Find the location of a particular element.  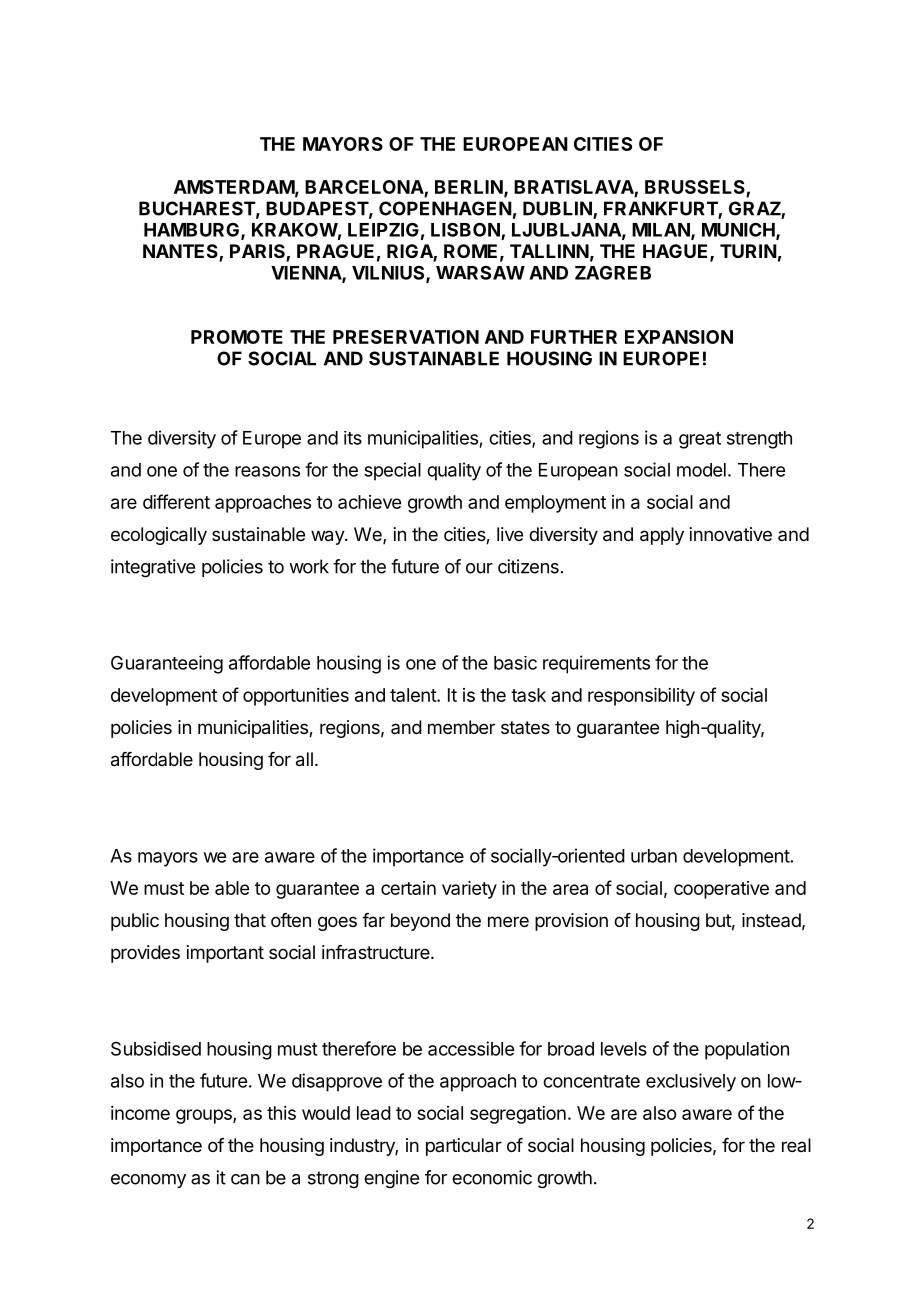

different is located at coordinates (176, 501).
